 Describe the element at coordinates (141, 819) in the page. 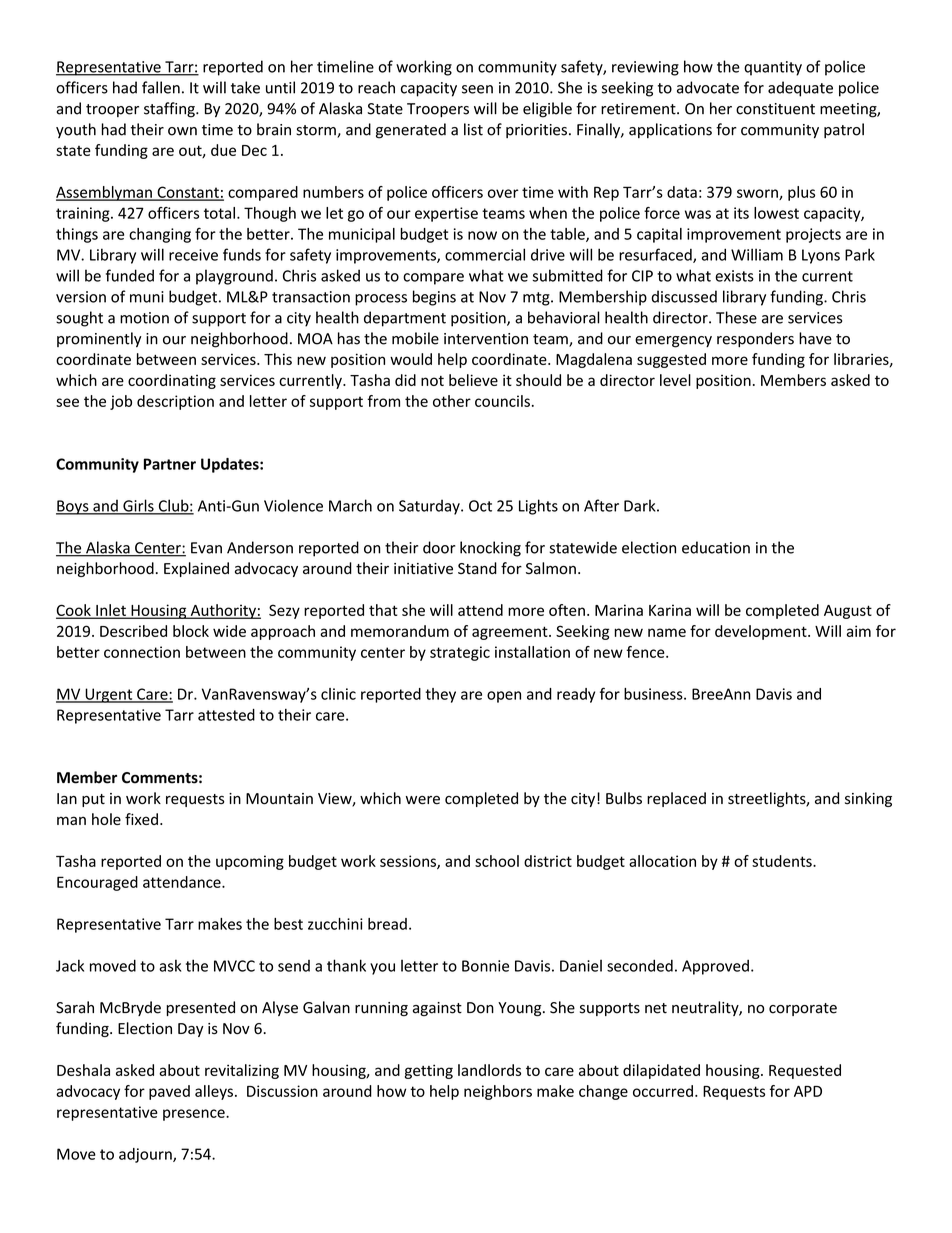

I see `fixed` at that location.
